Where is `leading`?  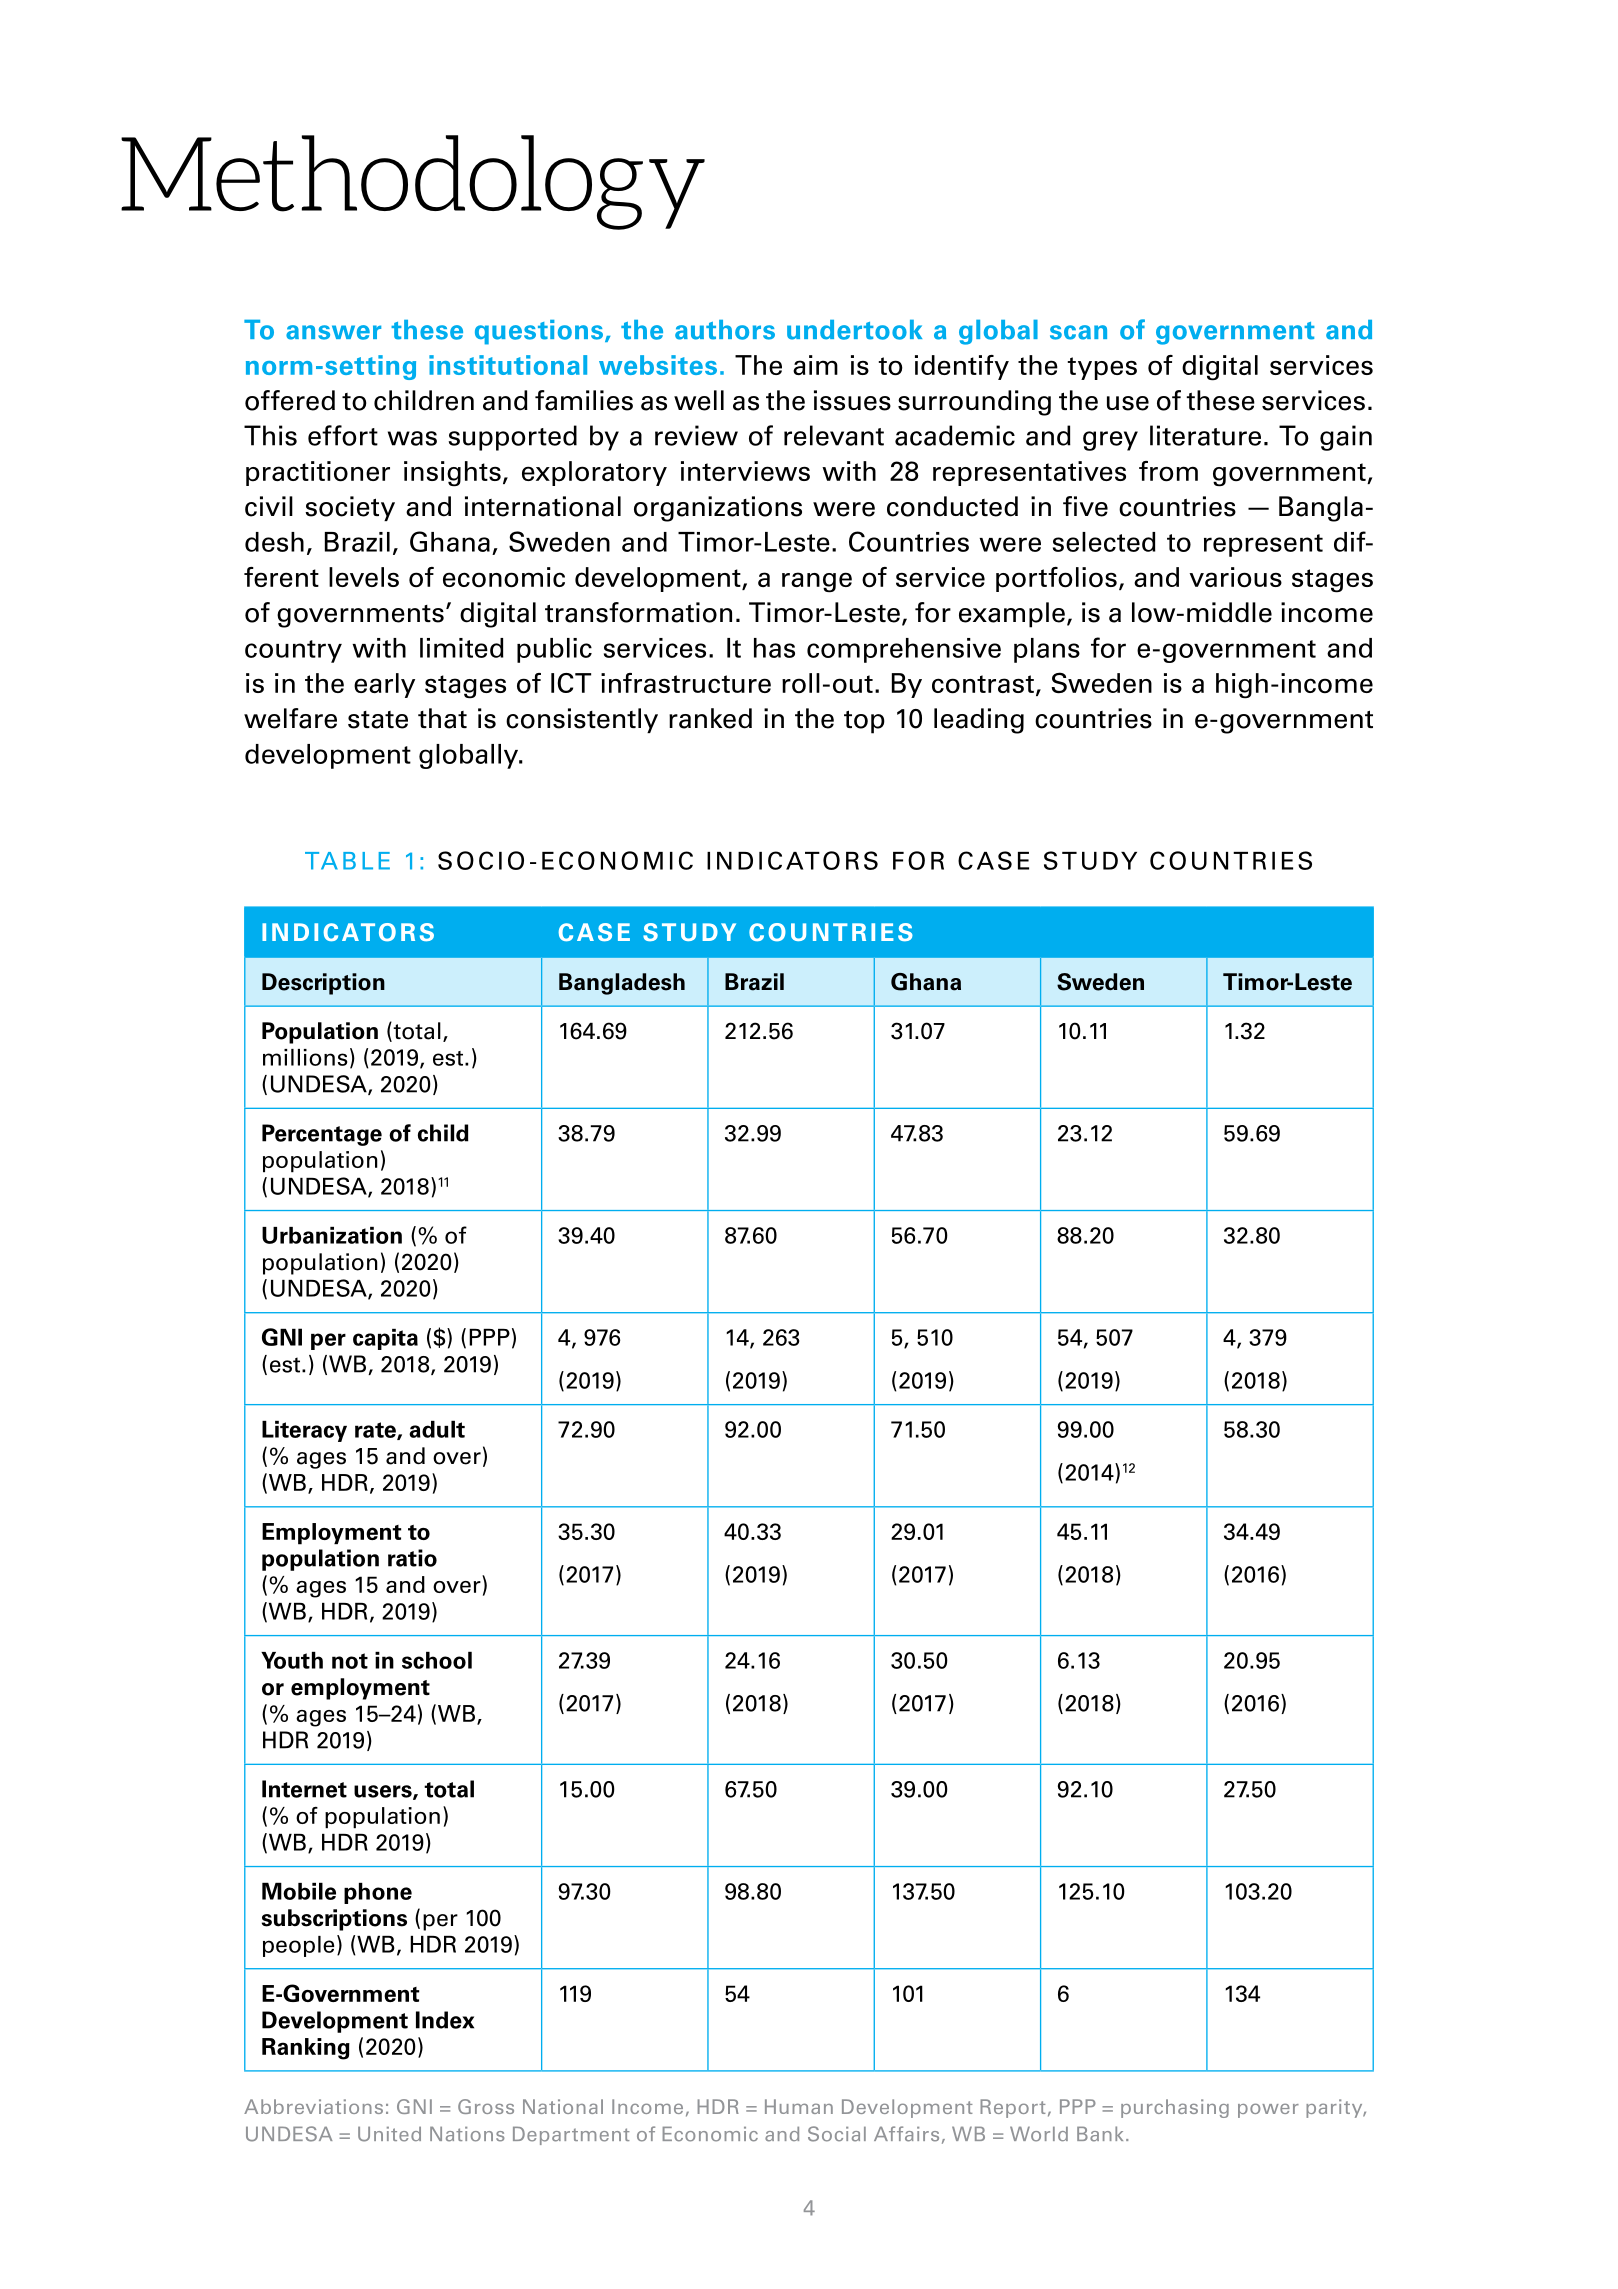
leading is located at coordinates (979, 721).
